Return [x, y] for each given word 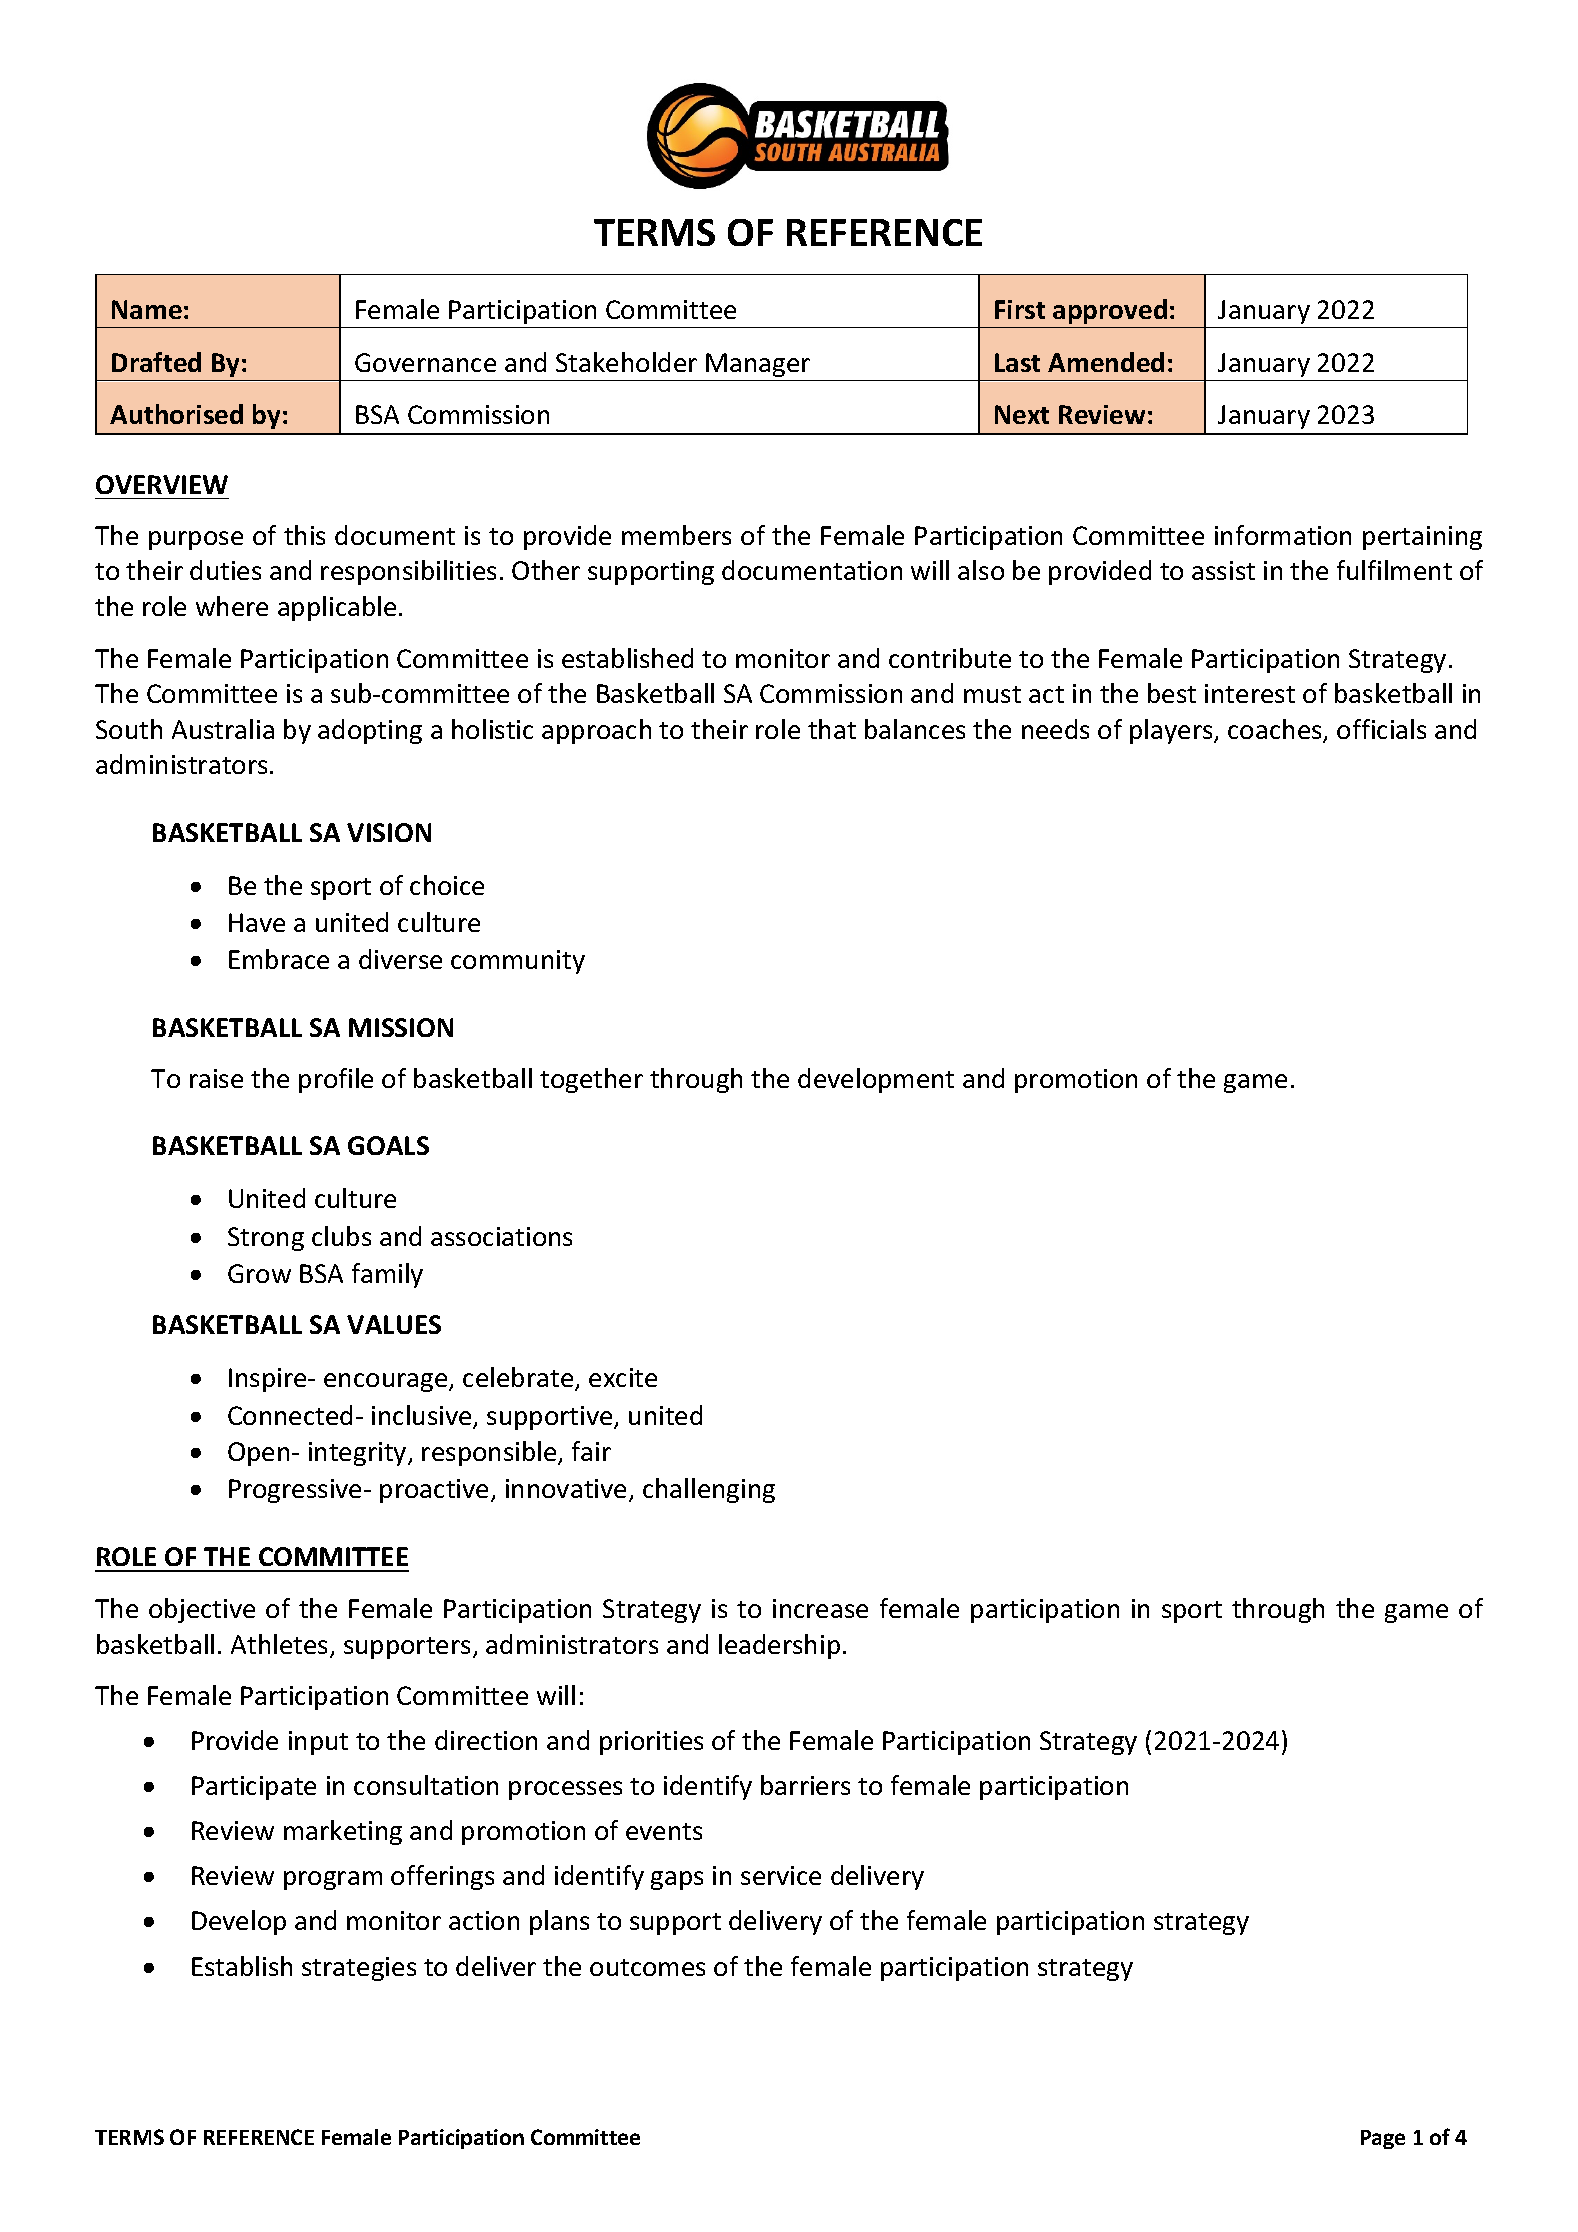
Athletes [281, 1645]
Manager [758, 365]
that [832, 729]
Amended [1106, 362]
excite [623, 1377]
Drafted [156, 362]
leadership [779, 1646]
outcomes [647, 1967]
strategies [359, 1969]
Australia [223, 729]
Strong [266, 1239]
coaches [1276, 730]
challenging [709, 1490]
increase [820, 1608]
